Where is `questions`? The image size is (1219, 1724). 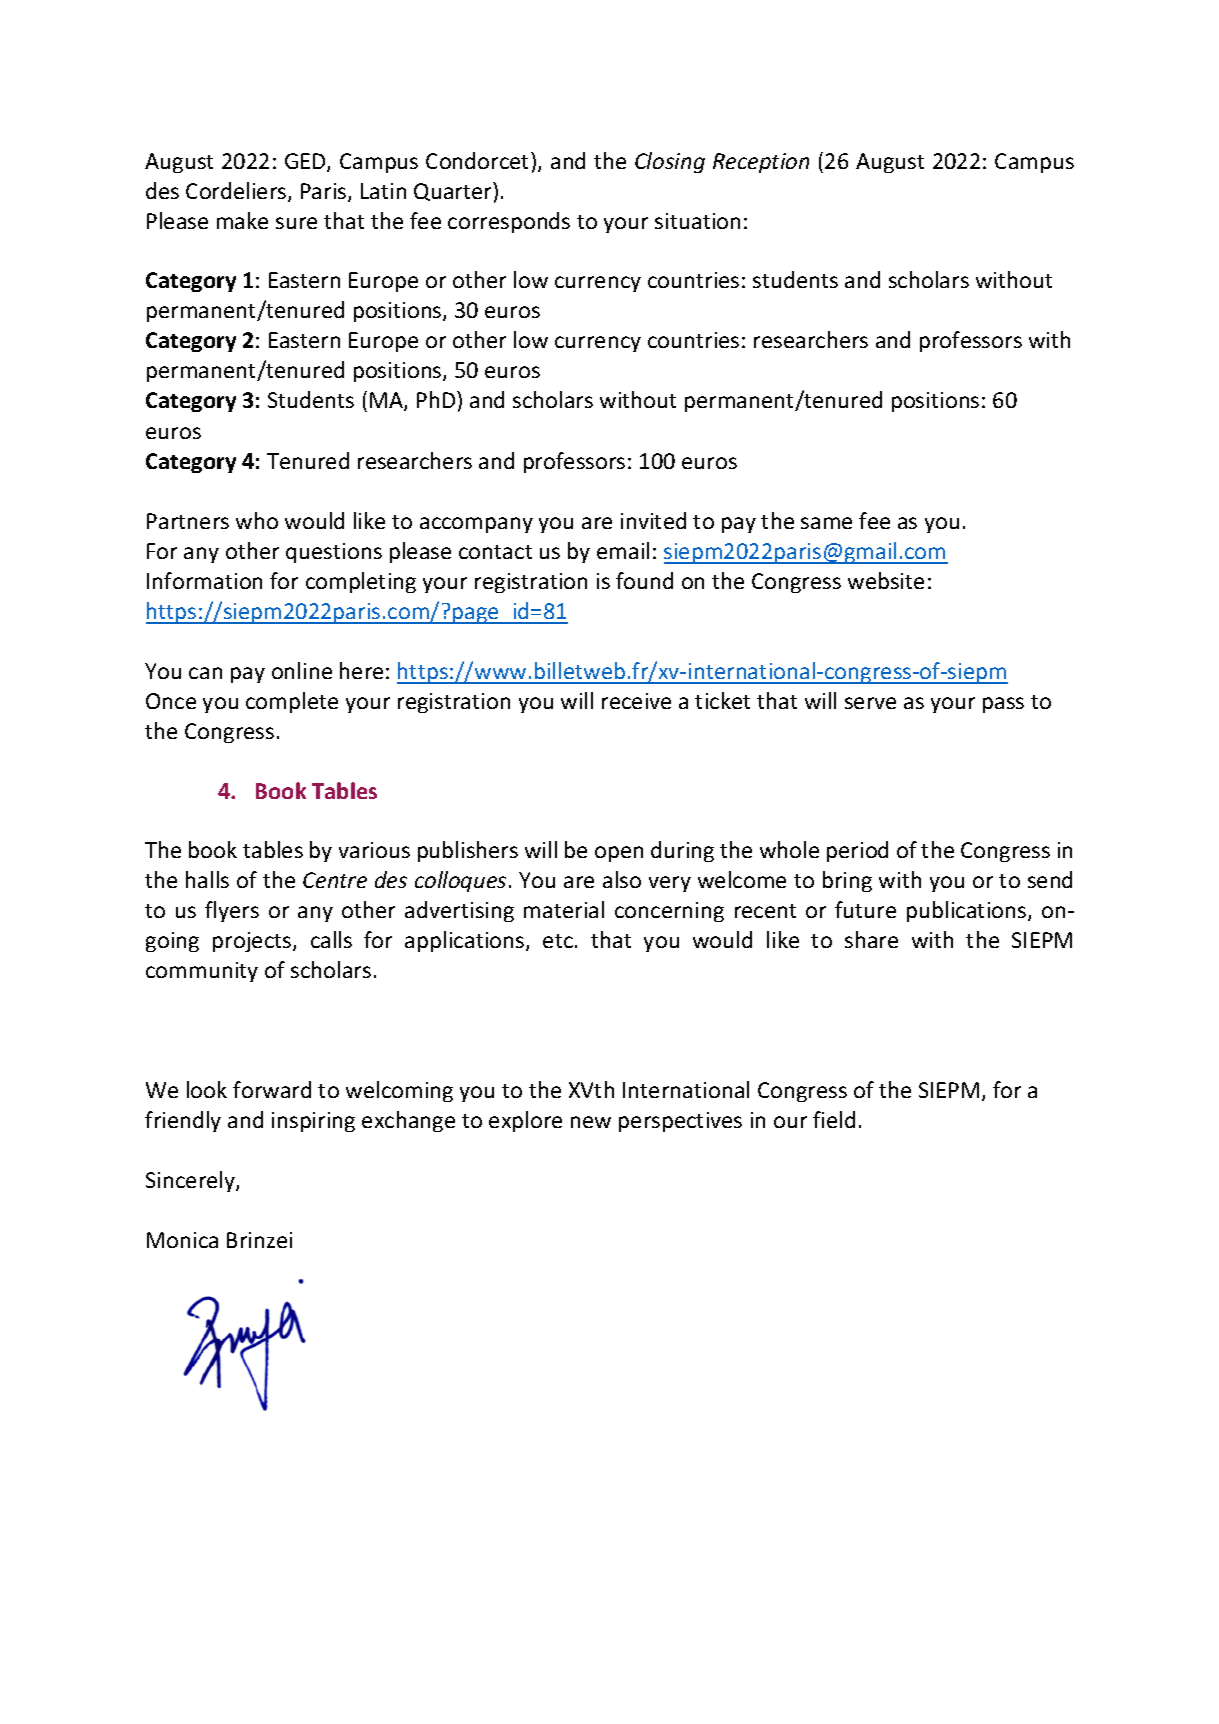
questions is located at coordinates (334, 553).
